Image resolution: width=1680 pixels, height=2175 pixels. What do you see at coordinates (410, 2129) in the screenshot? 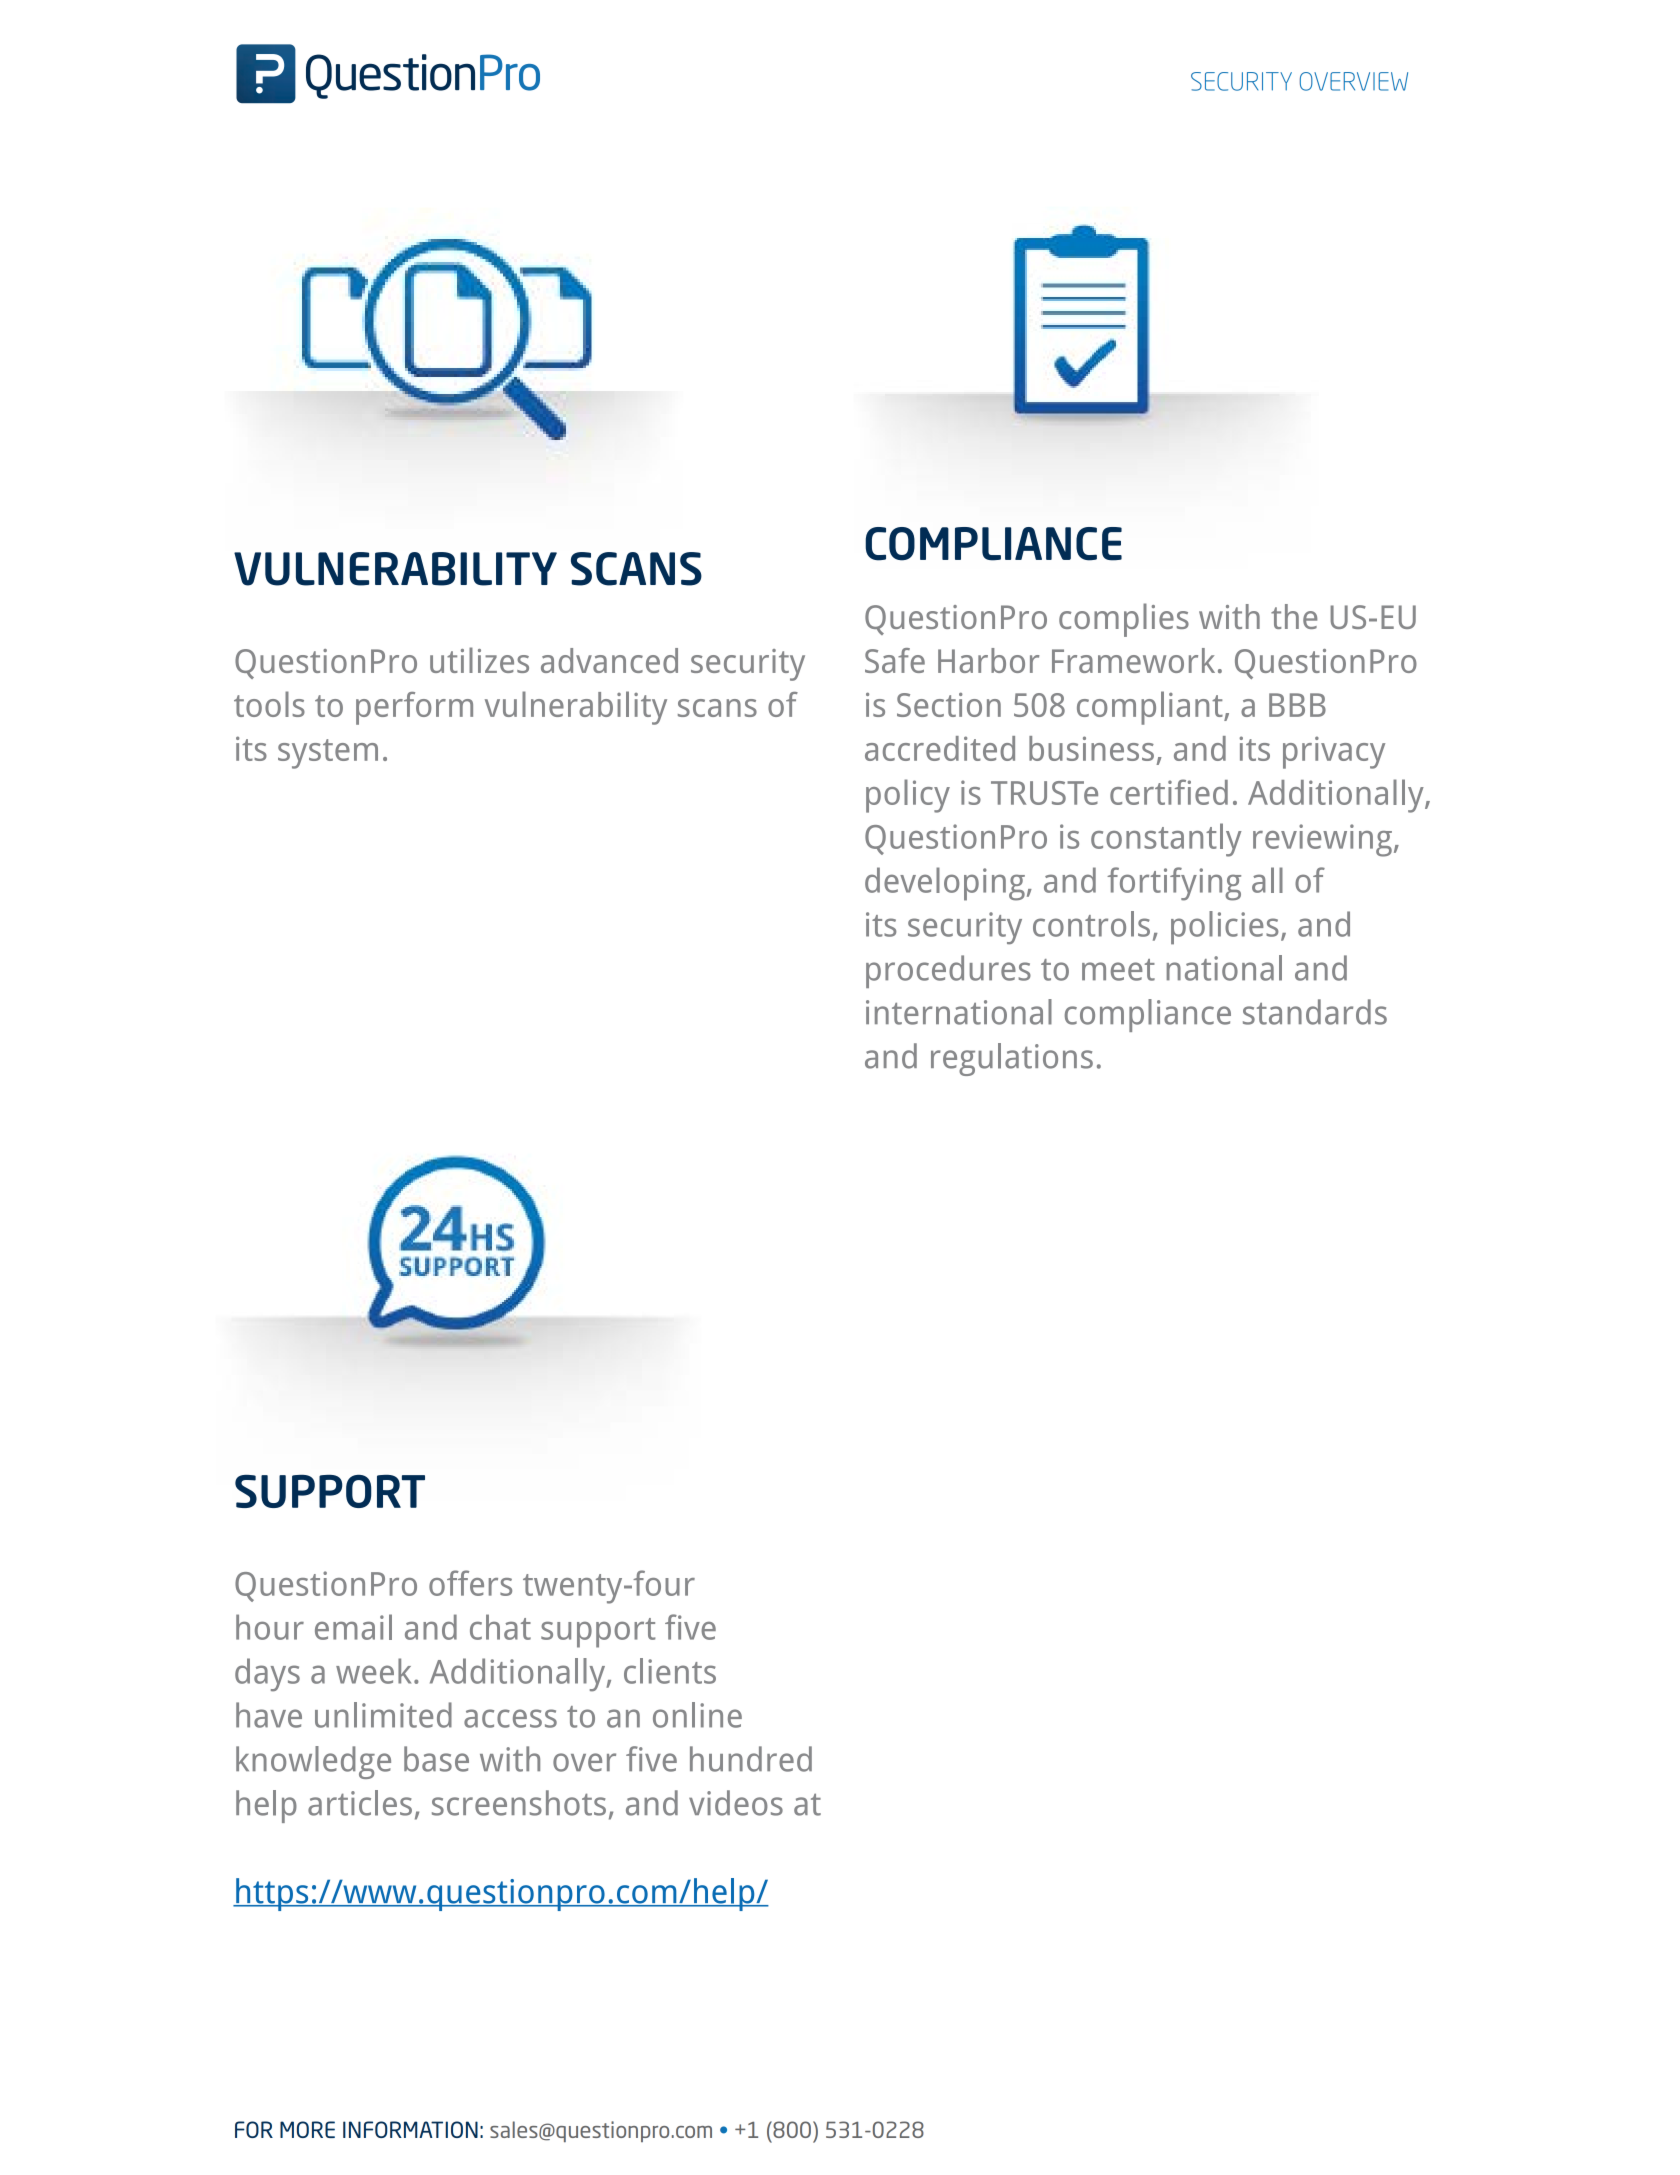
I see `information` at bounding box center [410, 2129].
